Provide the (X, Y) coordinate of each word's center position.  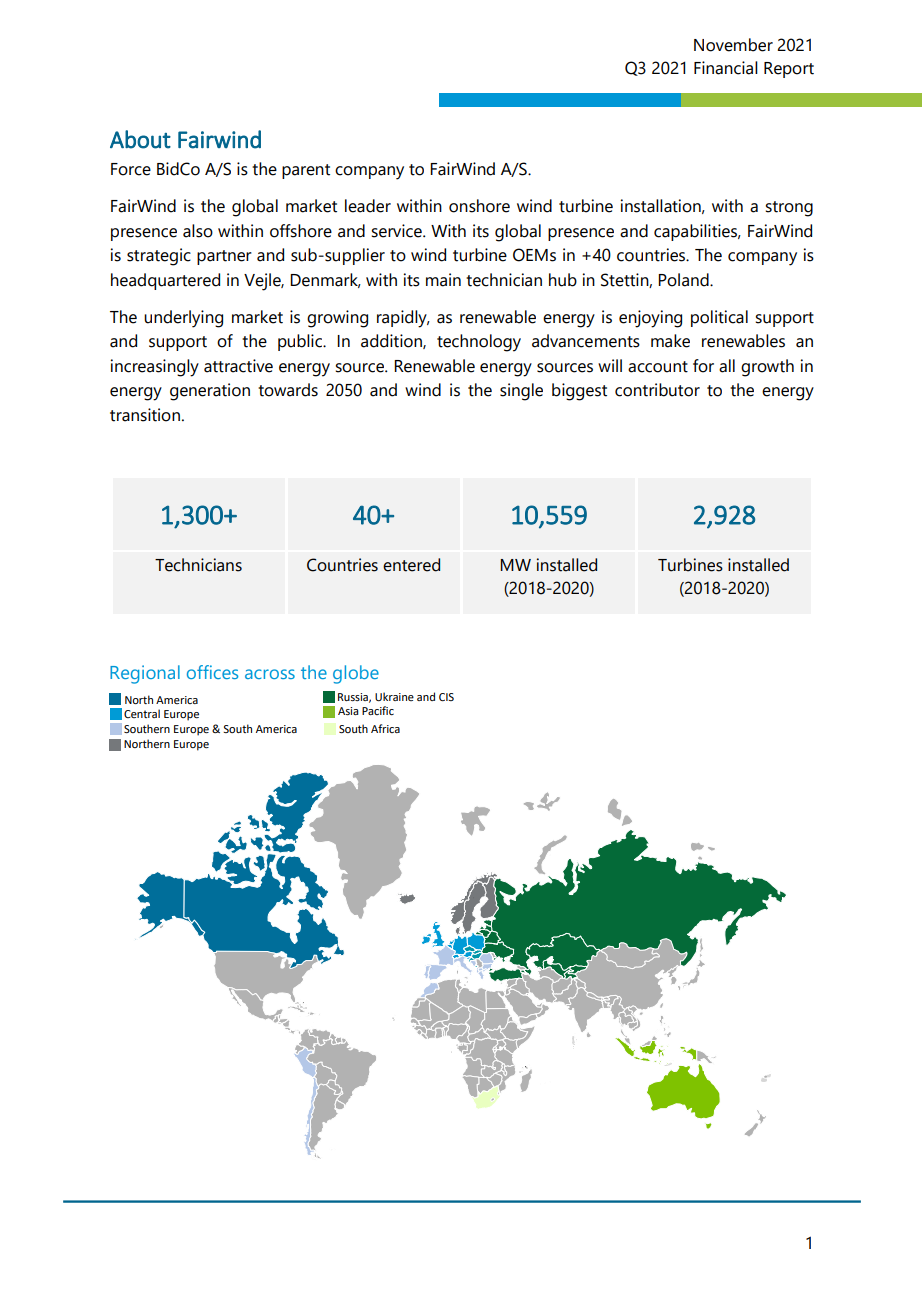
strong (789, 209)
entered (411, 565)
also (198, 231)
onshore (479, 206)
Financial (726, 68)
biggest (579, 392)
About (140, 139)
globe (356, 674)
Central (142, 713)
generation (210, 392)
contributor (657, 390)
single (521, 392)
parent (306, 171)
